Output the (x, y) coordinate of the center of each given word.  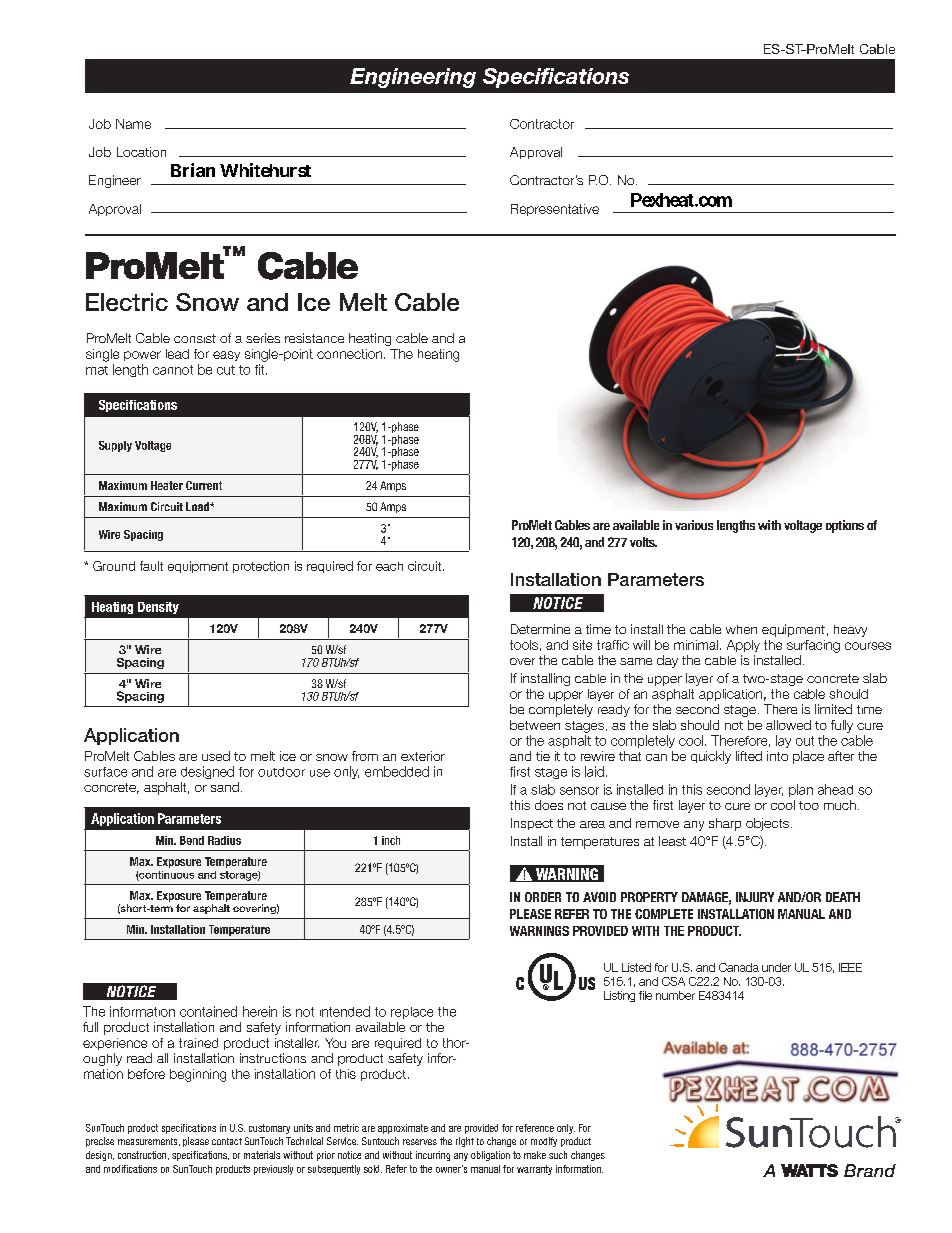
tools (524, 645)
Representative (555, 210)
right (465, 1142)
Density (158, 608)
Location (141, 152)
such (558, 1155)
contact (227, 1141)
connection (351, 354)
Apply (743, 646)
